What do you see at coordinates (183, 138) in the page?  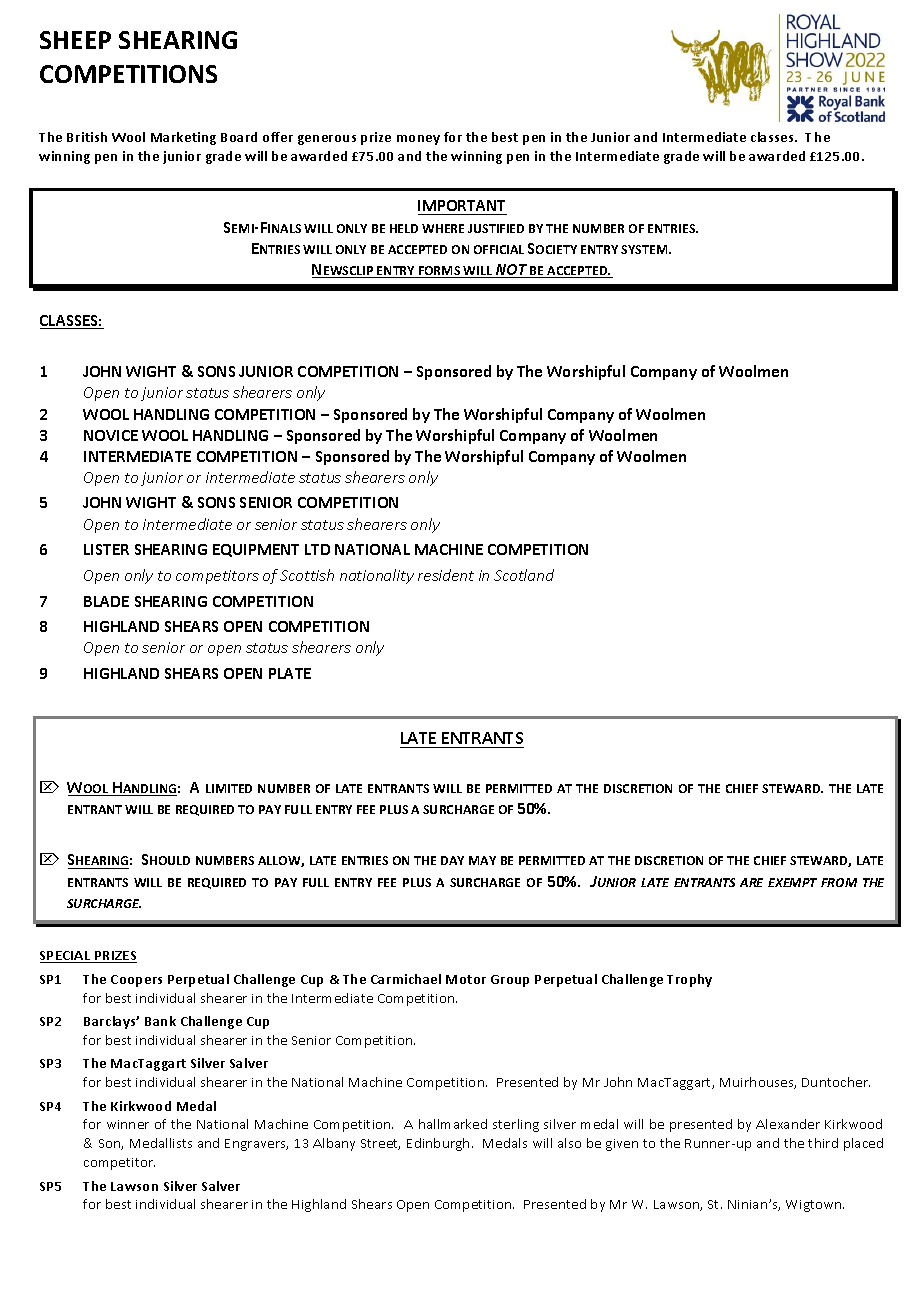 I see `Marketing` at bounding box center [183, 138].
